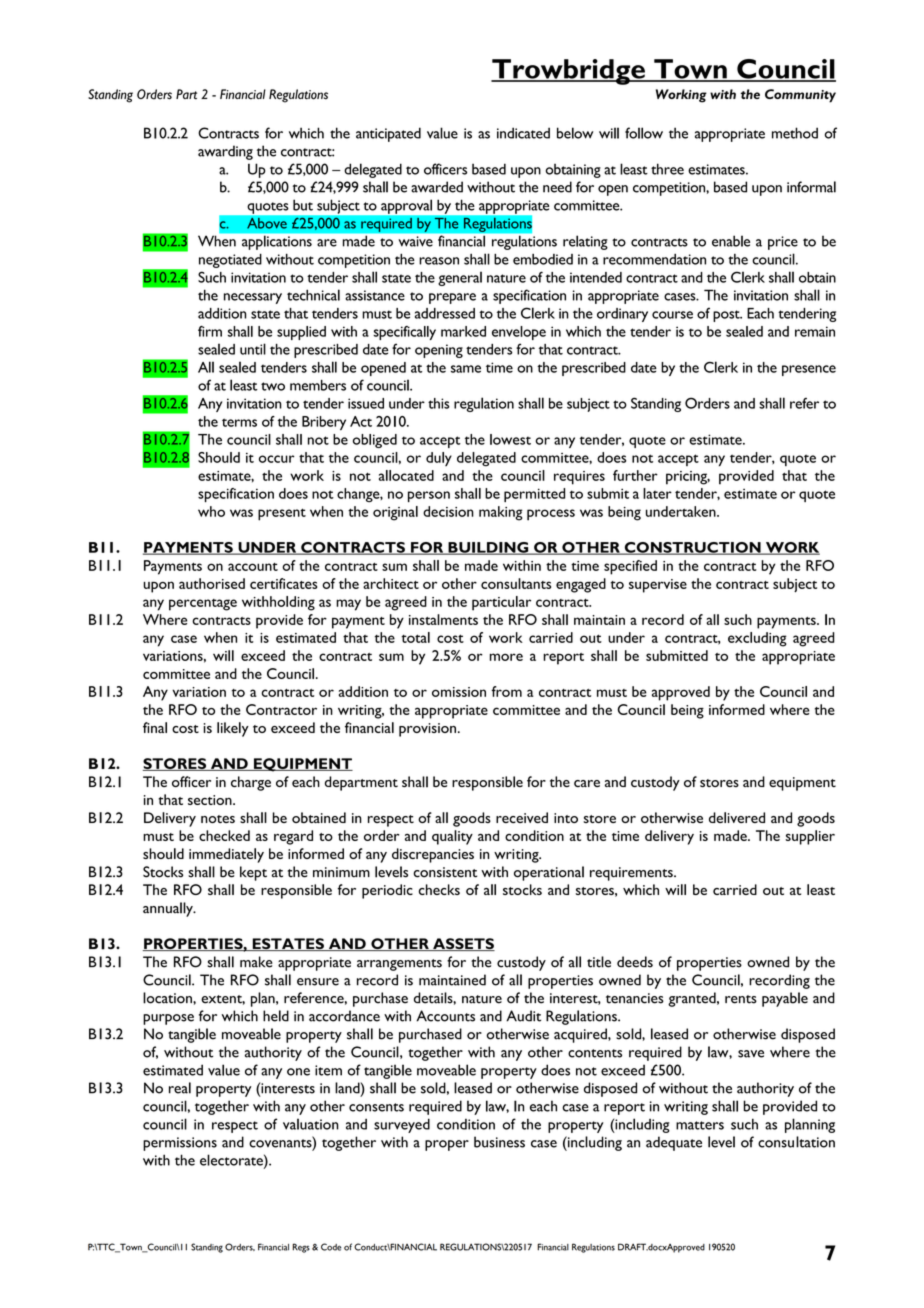 The image size is (924, 1308). What do you see at coordinates (501, 513) in the image?
I see `making` at bounding box center [501, 513].
